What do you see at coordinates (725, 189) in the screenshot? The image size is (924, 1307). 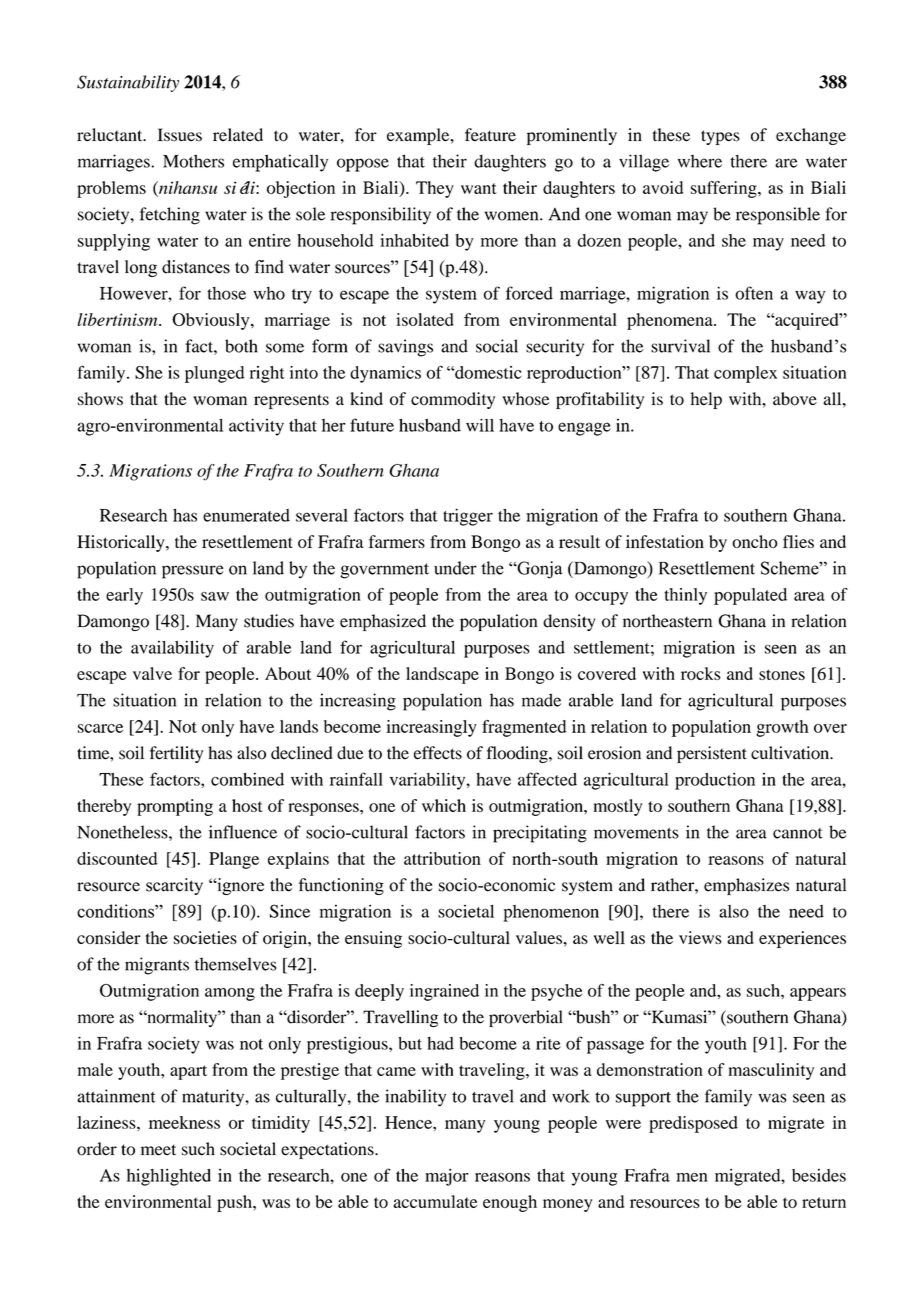 I see `suffering` at bounding box center [725, 189].
